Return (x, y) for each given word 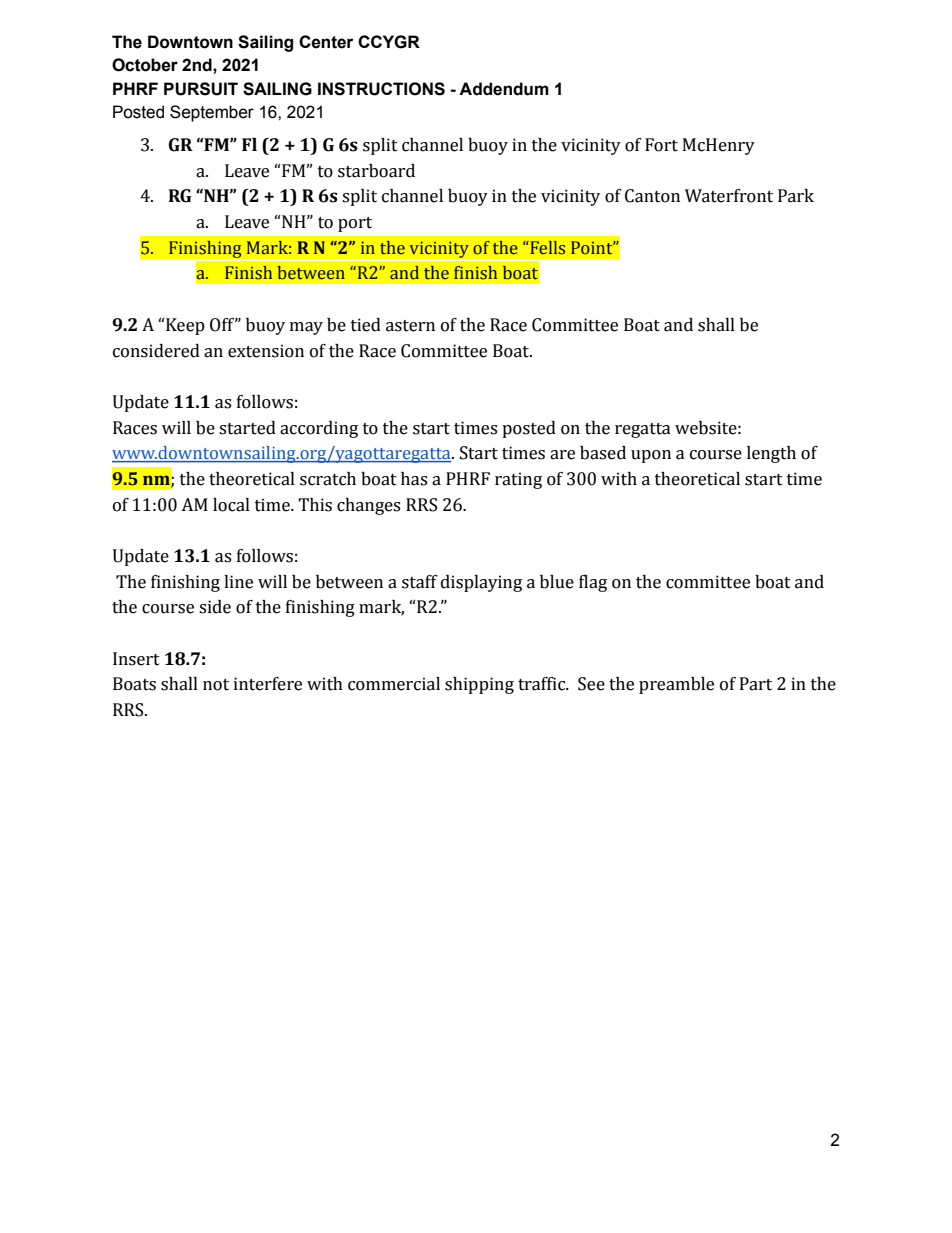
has (414, 479)
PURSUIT (201, 89)
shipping (479, 685)
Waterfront (729, 196)
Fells (546, 248)
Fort (661, 145)
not (216, 685)
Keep (184, 326)
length (771, 454)
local (231, 505)
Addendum (504, 89)
